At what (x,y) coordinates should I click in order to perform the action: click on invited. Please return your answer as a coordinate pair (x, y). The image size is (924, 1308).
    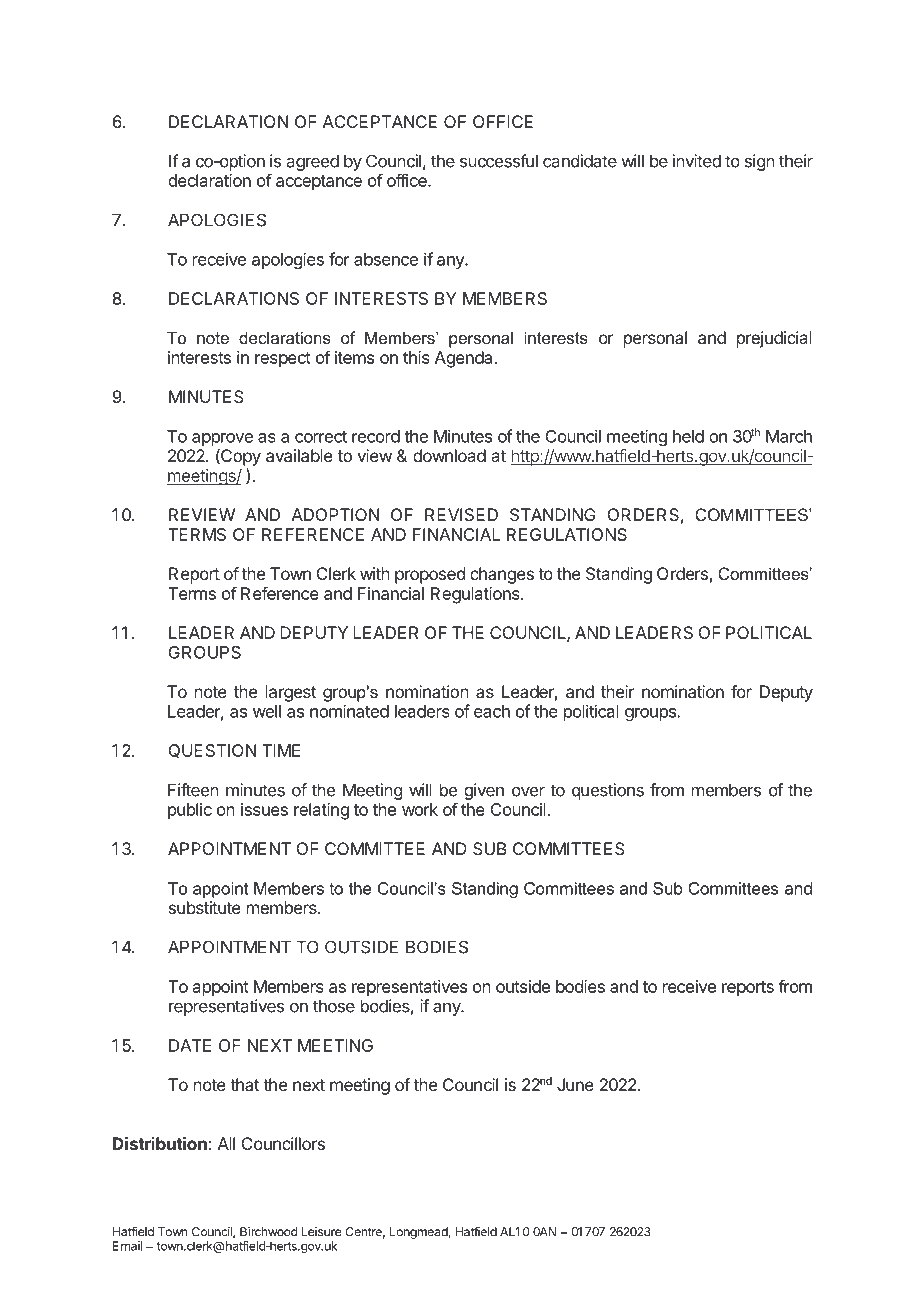
    Looking at the image, I should click on (697, 161).
